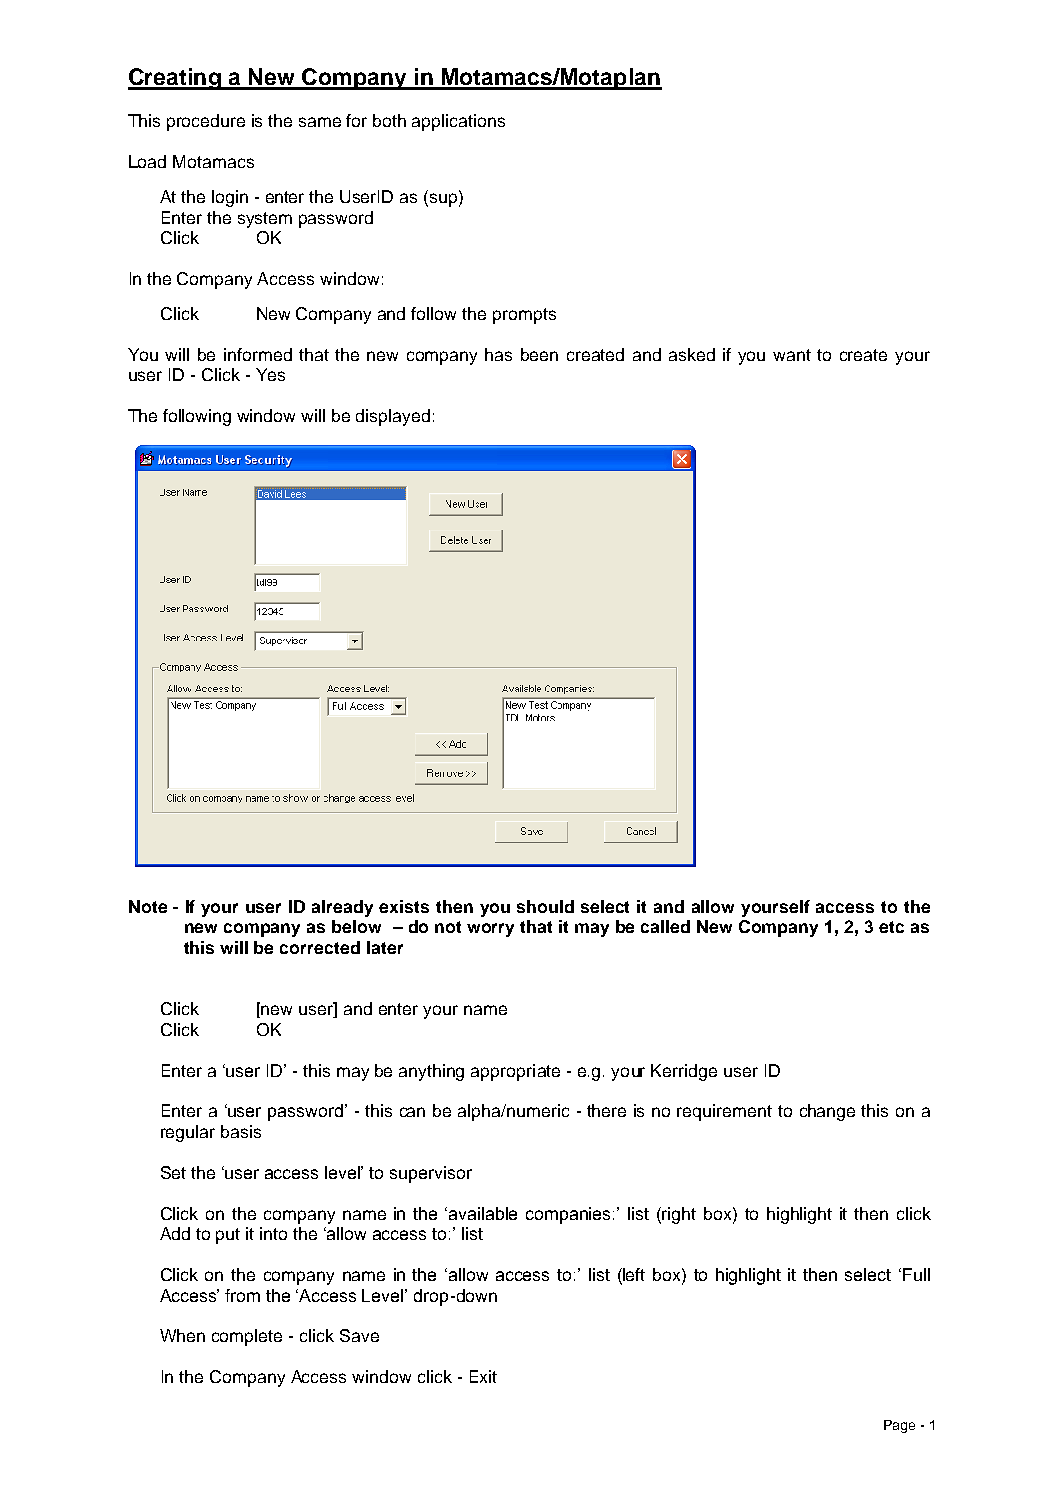 The height and width of the screenshot is (1497, 1059). What do you see at coordinates (483, 1376) in the screenshot?
I see `Exit` at bounding box center [483, 1376].
